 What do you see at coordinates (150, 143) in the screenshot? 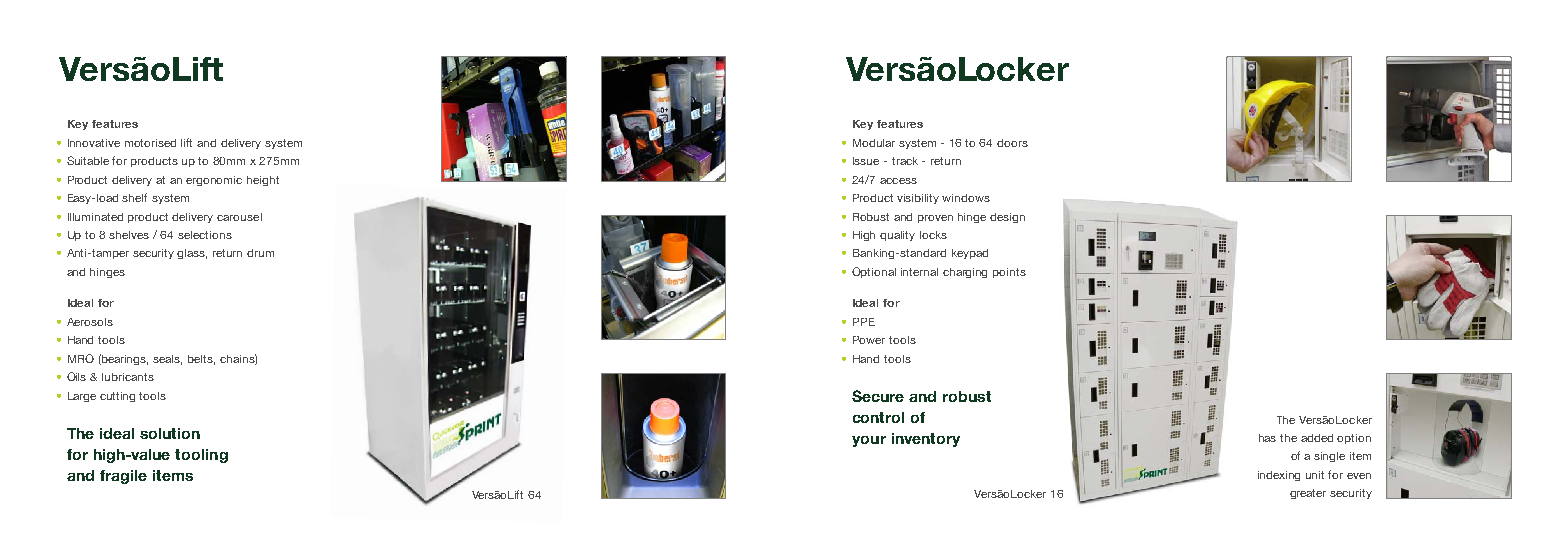
I see `motorised` at bounding box center [150, 143].
